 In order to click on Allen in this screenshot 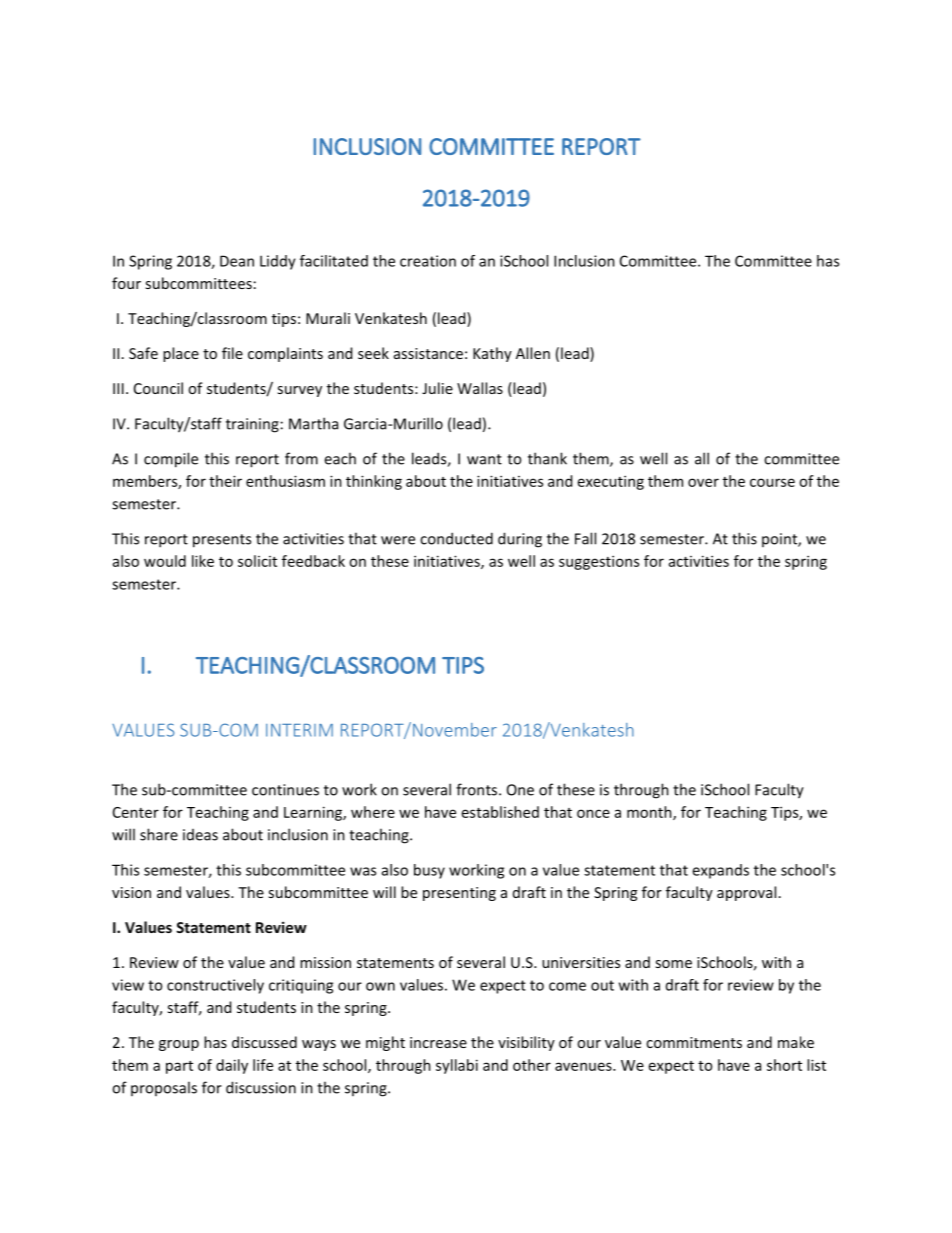, I will do `click(533, 353)`.
